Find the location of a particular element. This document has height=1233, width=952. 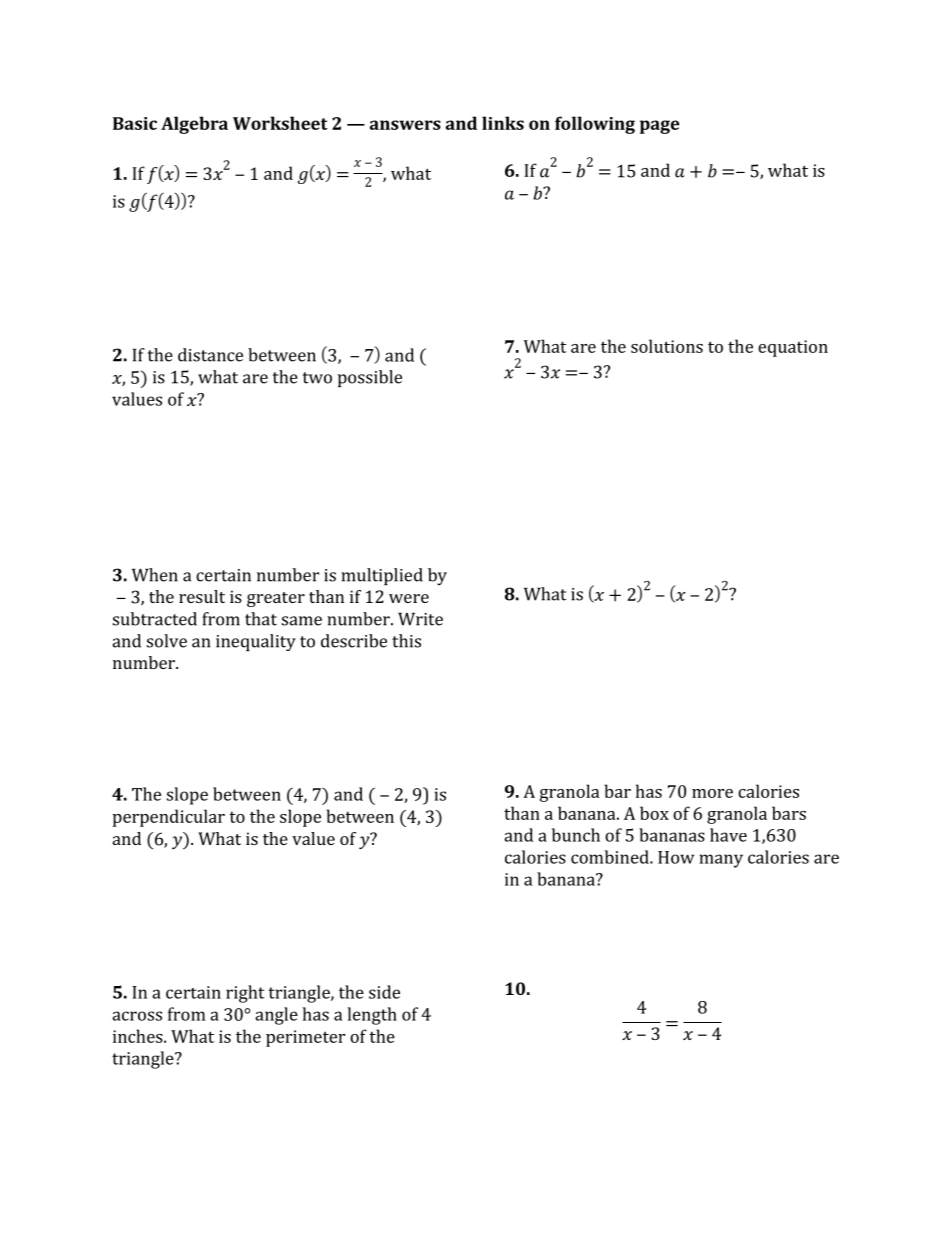

Write is located at coordinates (420, 619).
